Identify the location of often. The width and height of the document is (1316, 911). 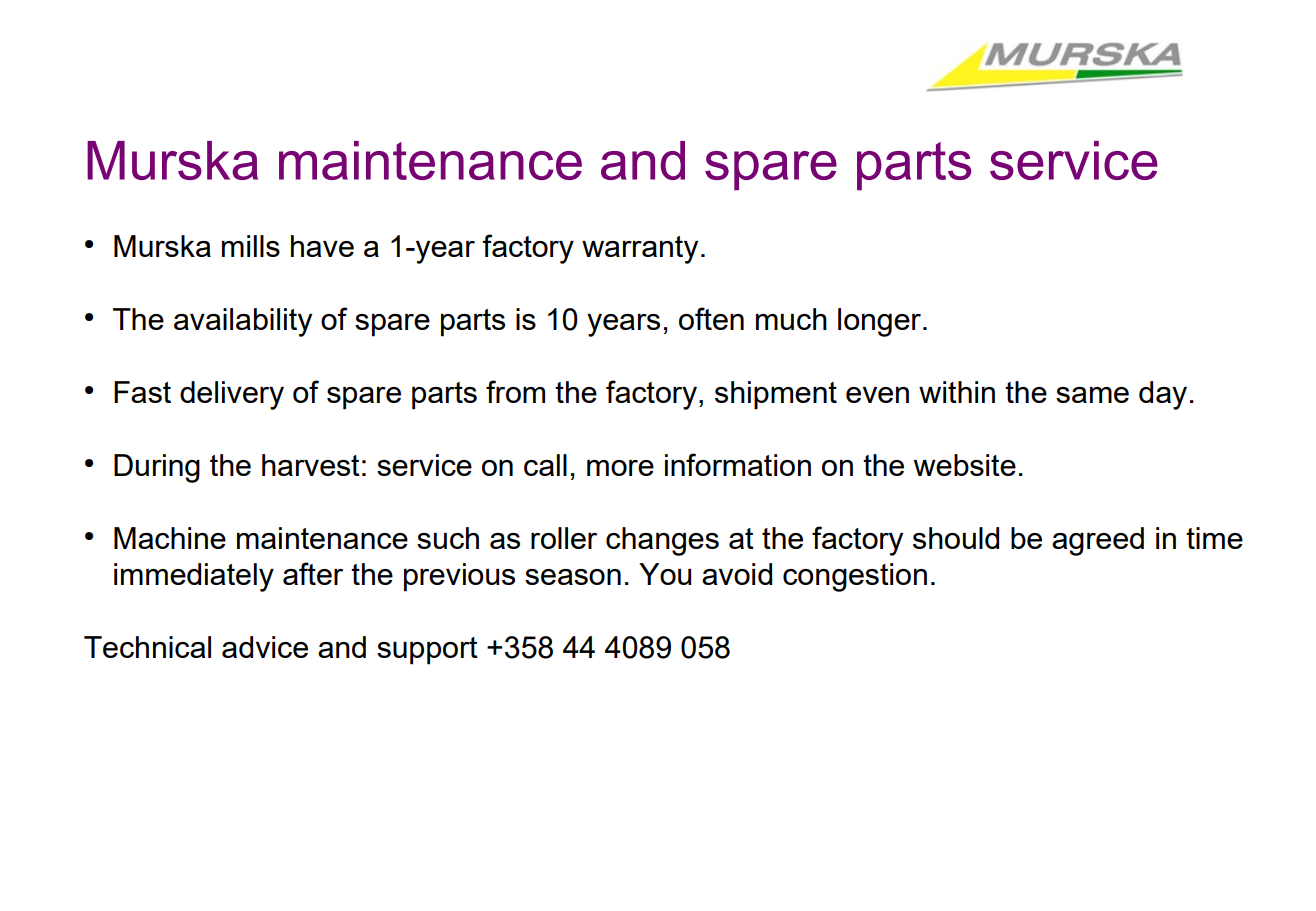
(711, 318).
